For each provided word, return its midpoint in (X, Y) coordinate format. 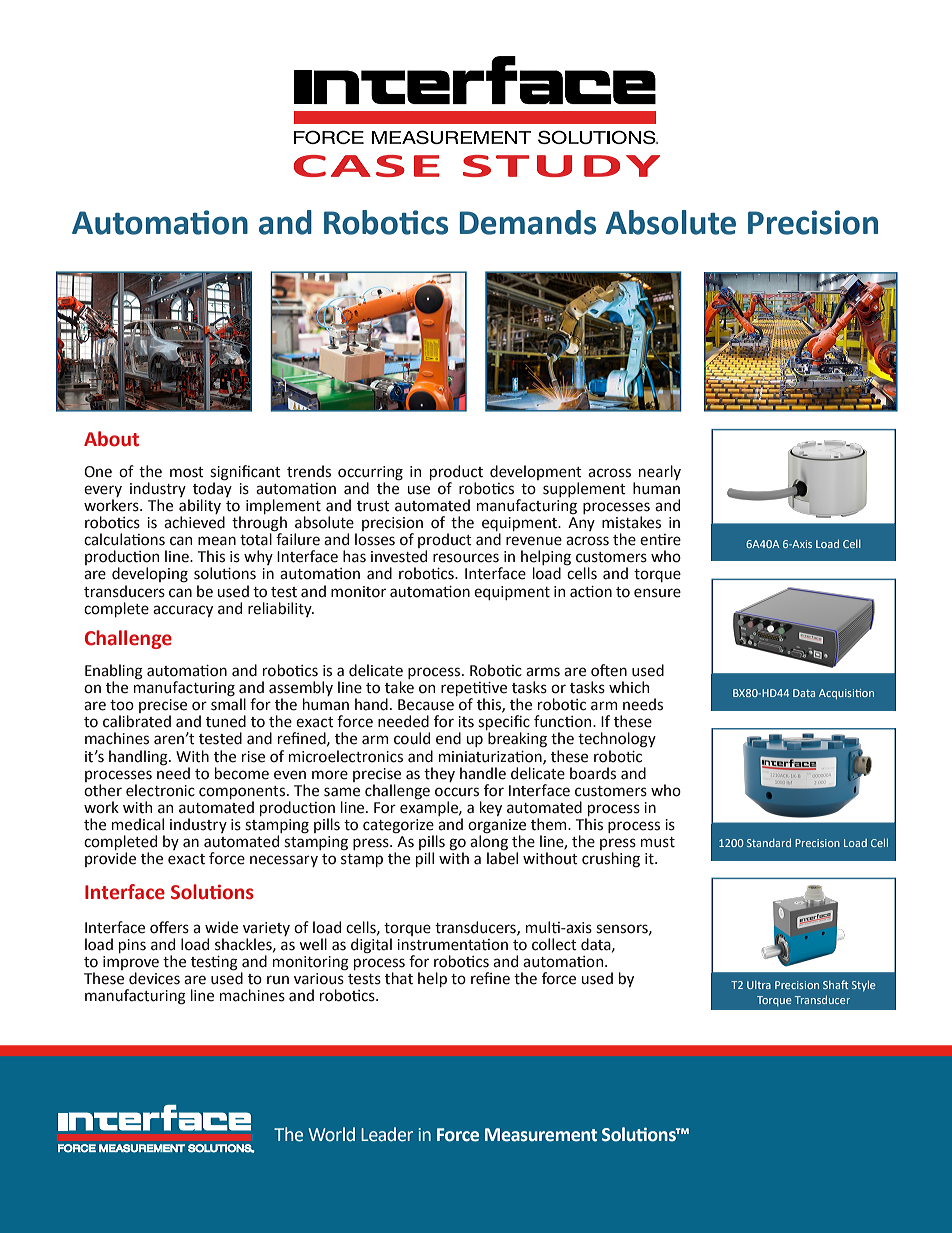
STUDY (561, 166)
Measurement (541, 1135)
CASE (366, 166)
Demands (528, 222)
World (332, 1134)
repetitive (474, 690)
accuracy (183, 611)
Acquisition (846, 694)
